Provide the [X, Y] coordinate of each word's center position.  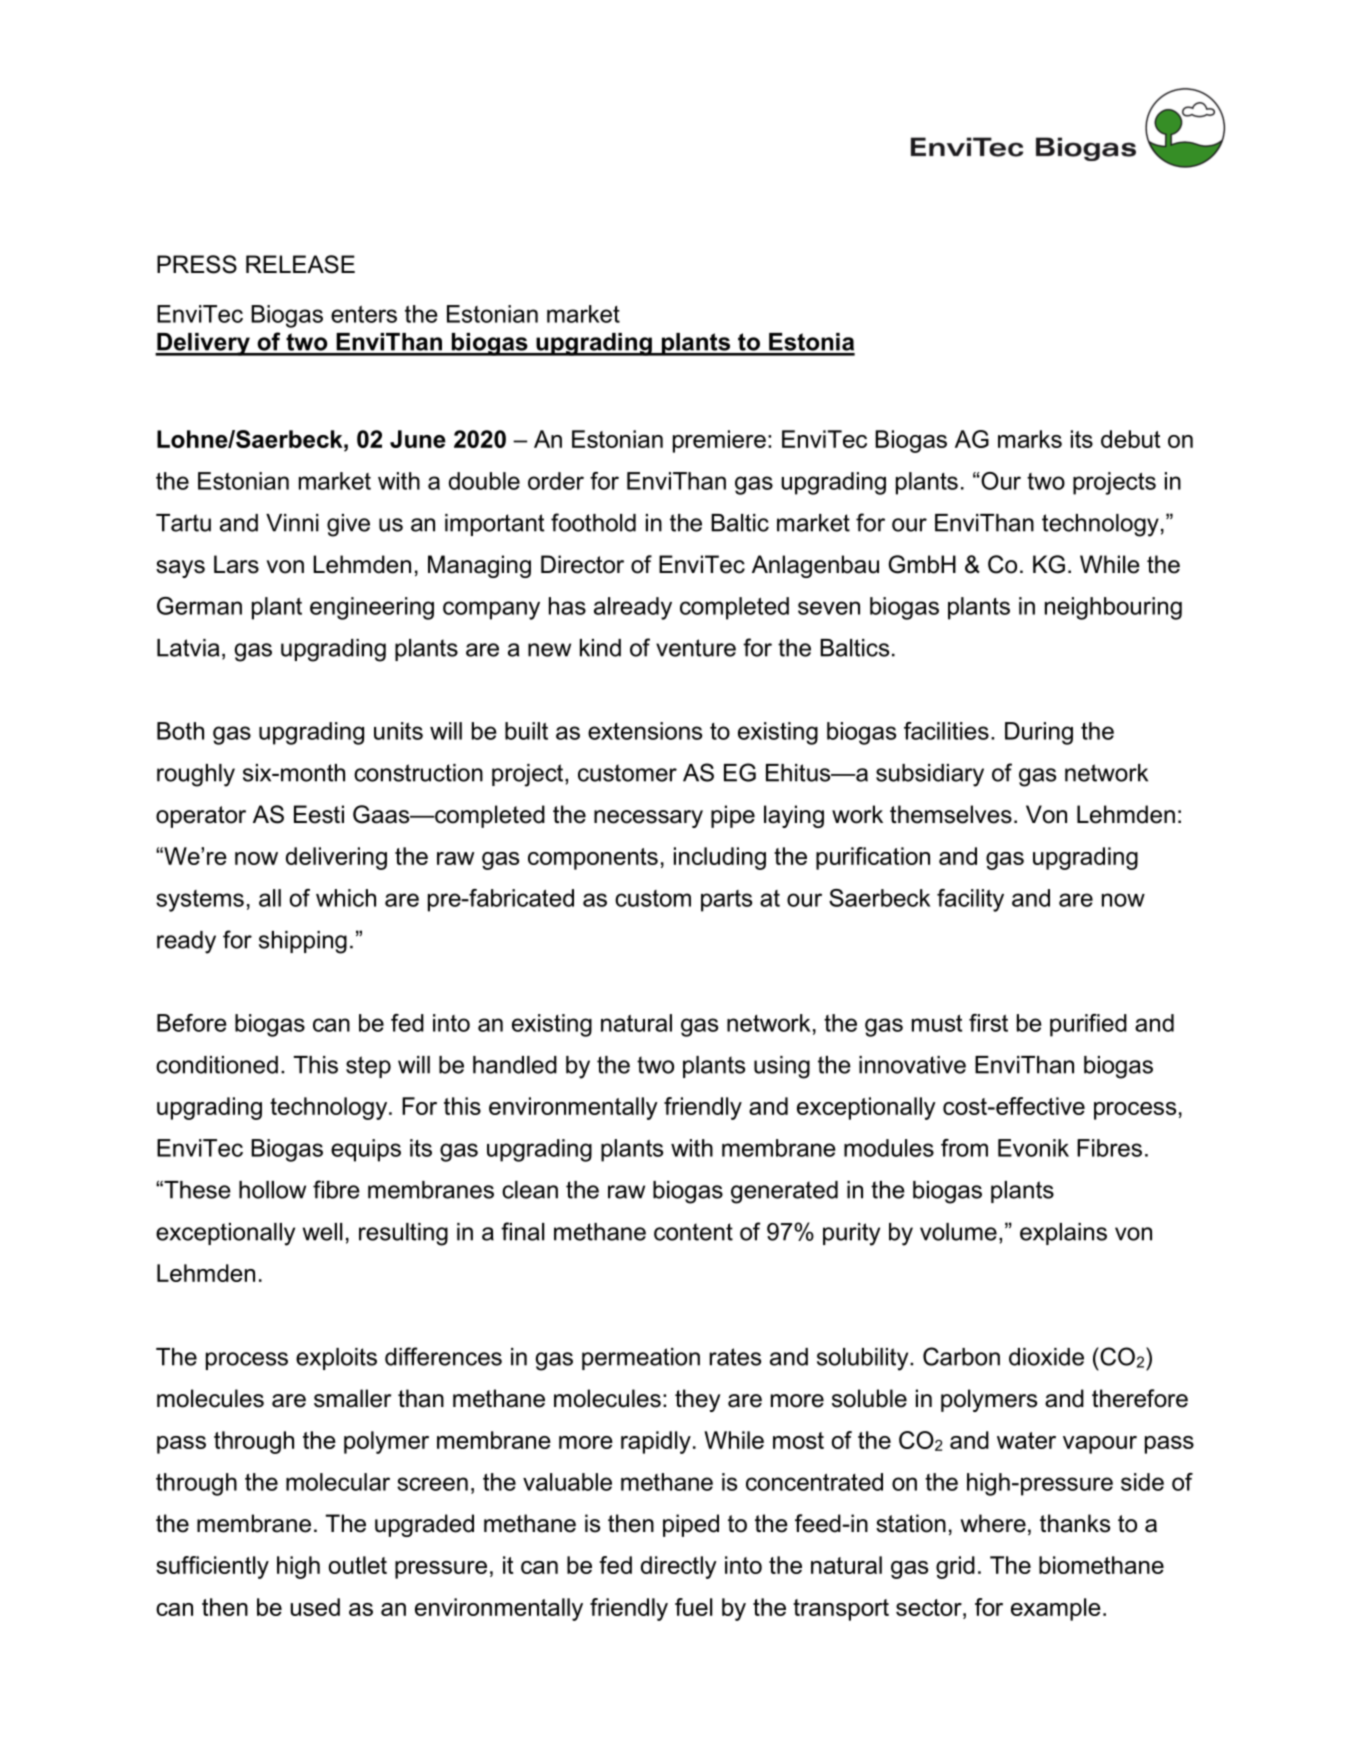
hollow [272, 1190]
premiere [719, 441]
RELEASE [300, 264]
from [964, 1148]
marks [1030, 439]
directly [679, 1567]
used [315, 1607]
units [398, 731]
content [693, 1232]
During [1039, 733]
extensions [645, 731]
